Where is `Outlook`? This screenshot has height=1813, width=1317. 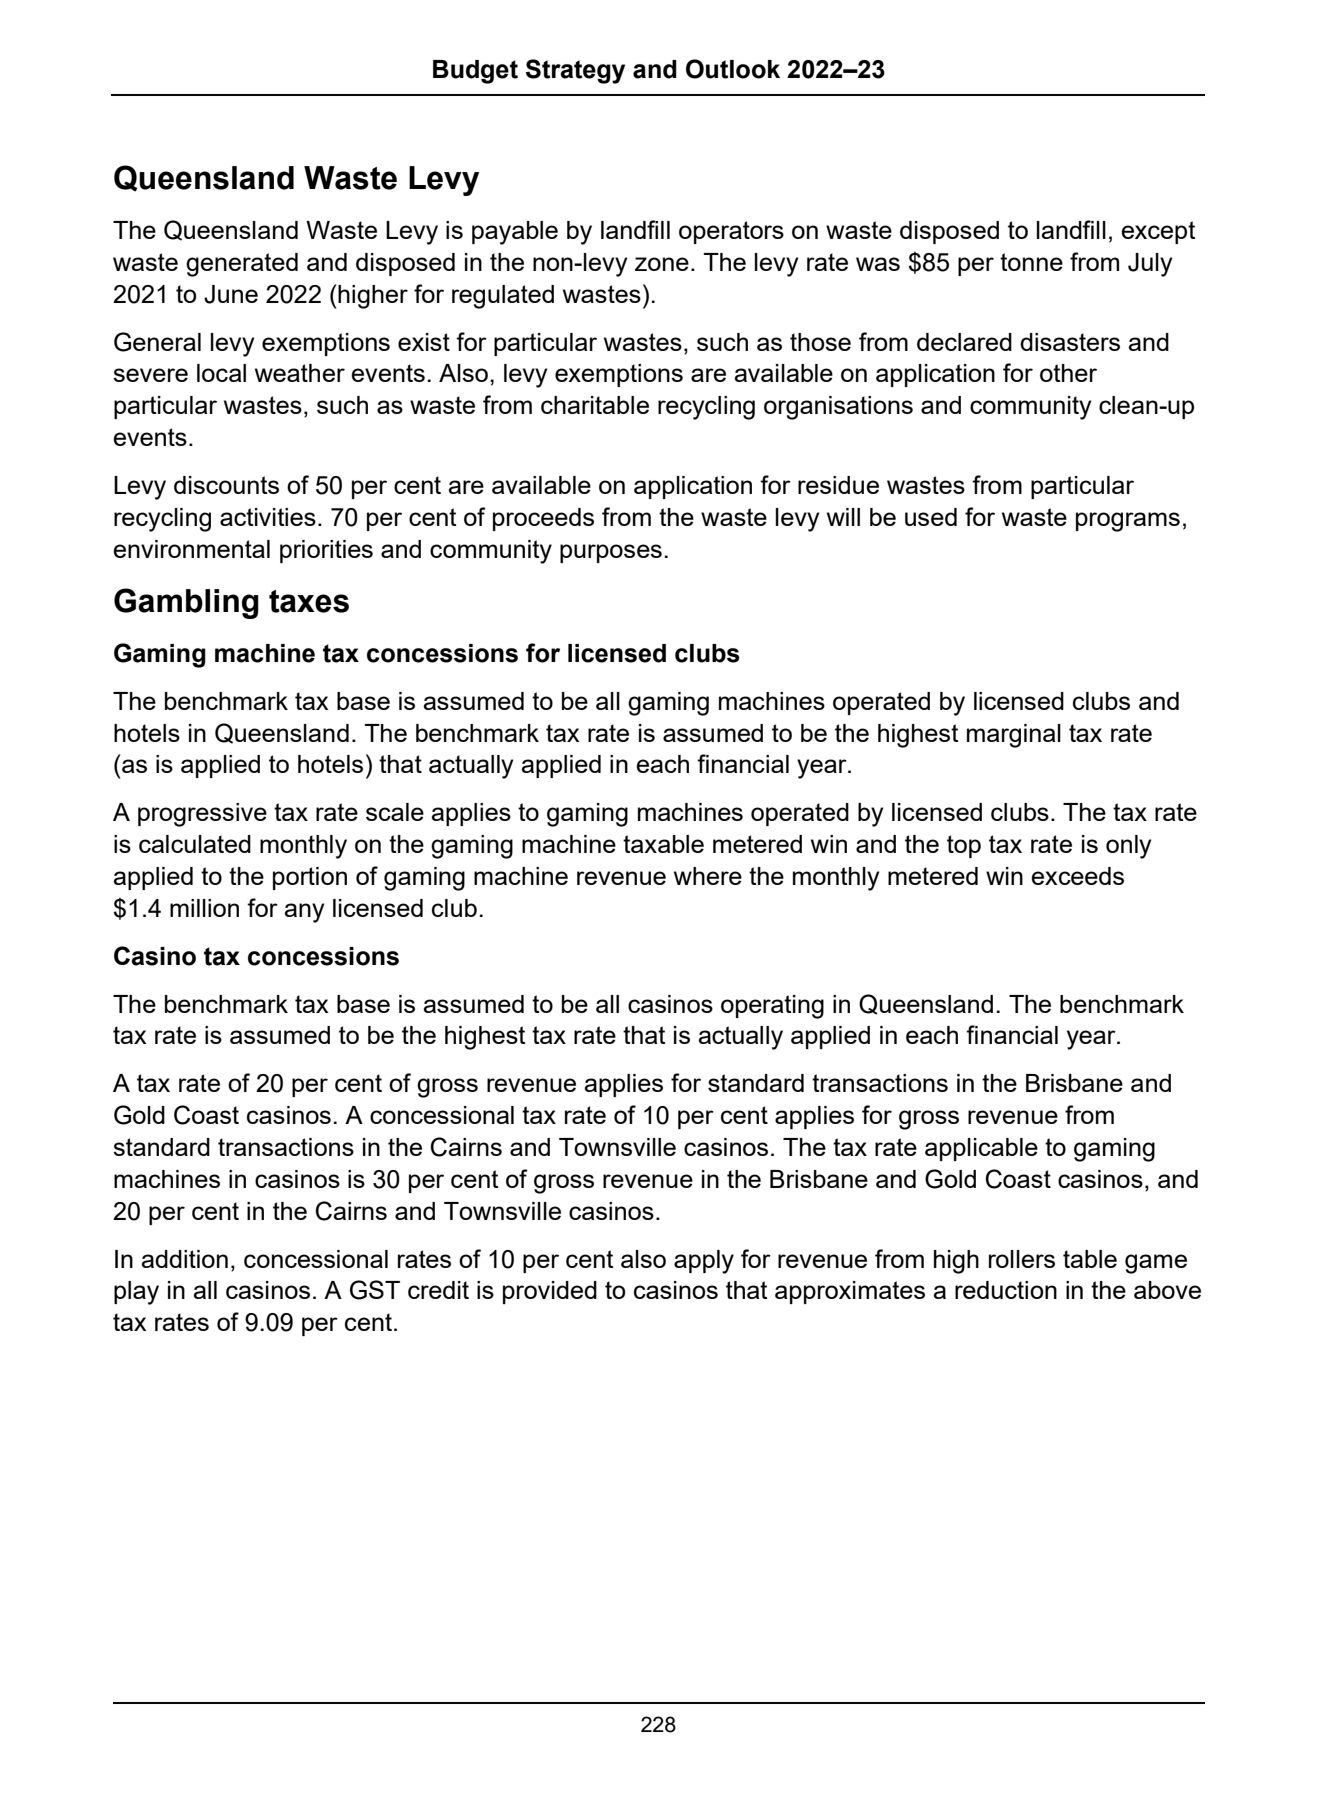 Outlook is located at coordinates (733, 69).
